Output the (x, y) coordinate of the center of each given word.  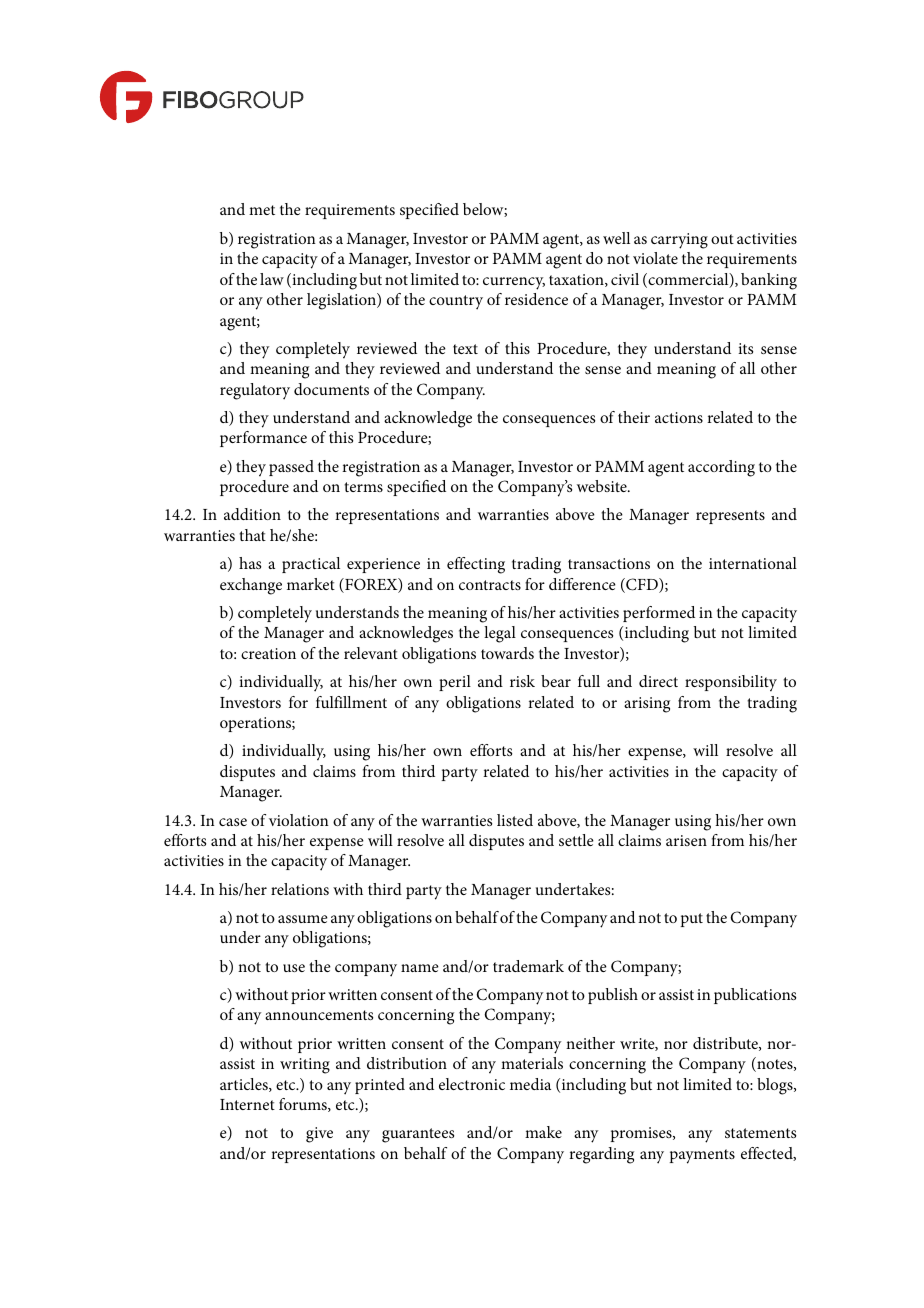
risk (522, 681)
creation (268, 653)
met (262, 210)
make (543, 1132)
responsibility (731, 683)
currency (514, 283)
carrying (679, 241)
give (319, 1135)
